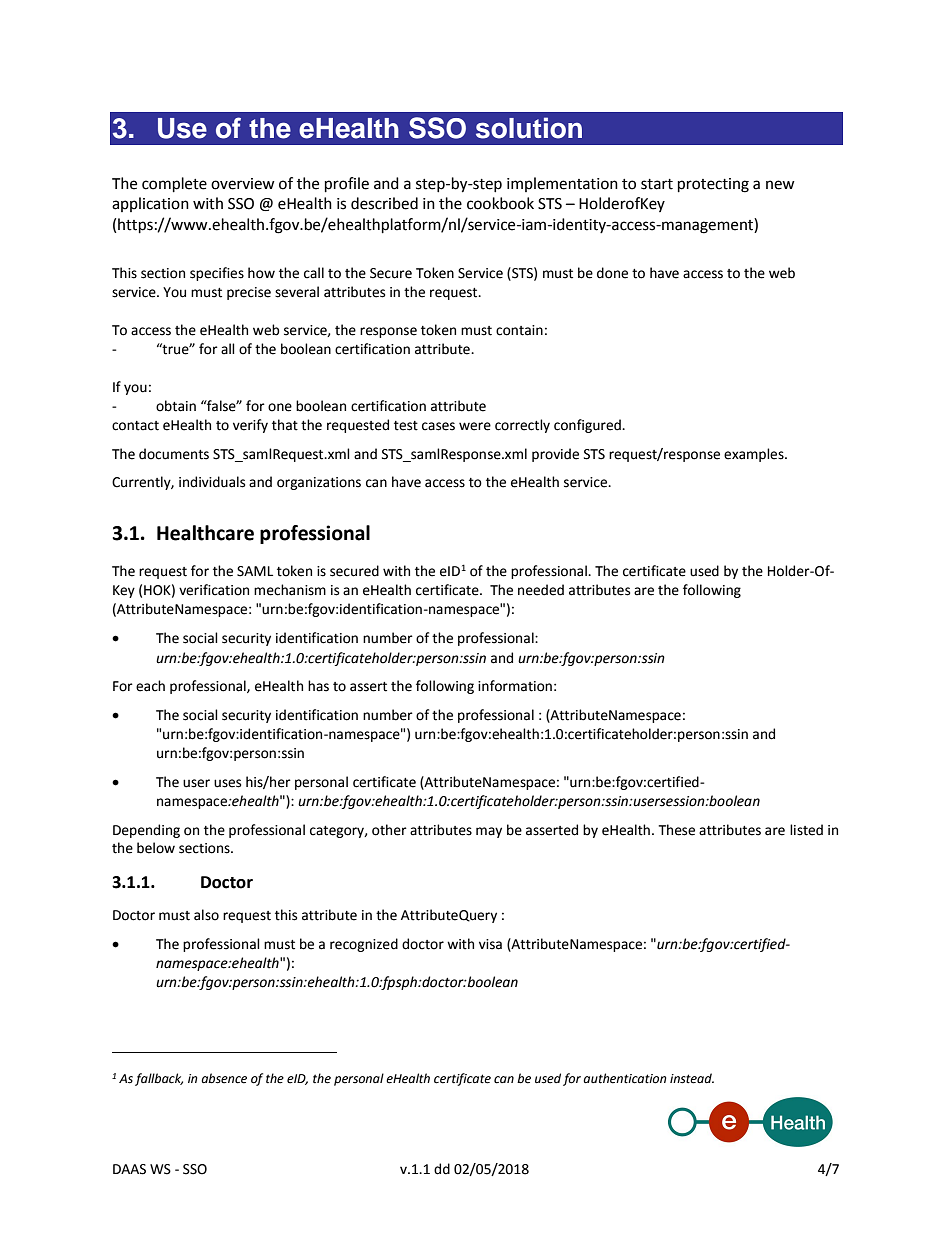  Describe the element at coordinates (490, 944) in the screenshot. I see `visa` at that location.
